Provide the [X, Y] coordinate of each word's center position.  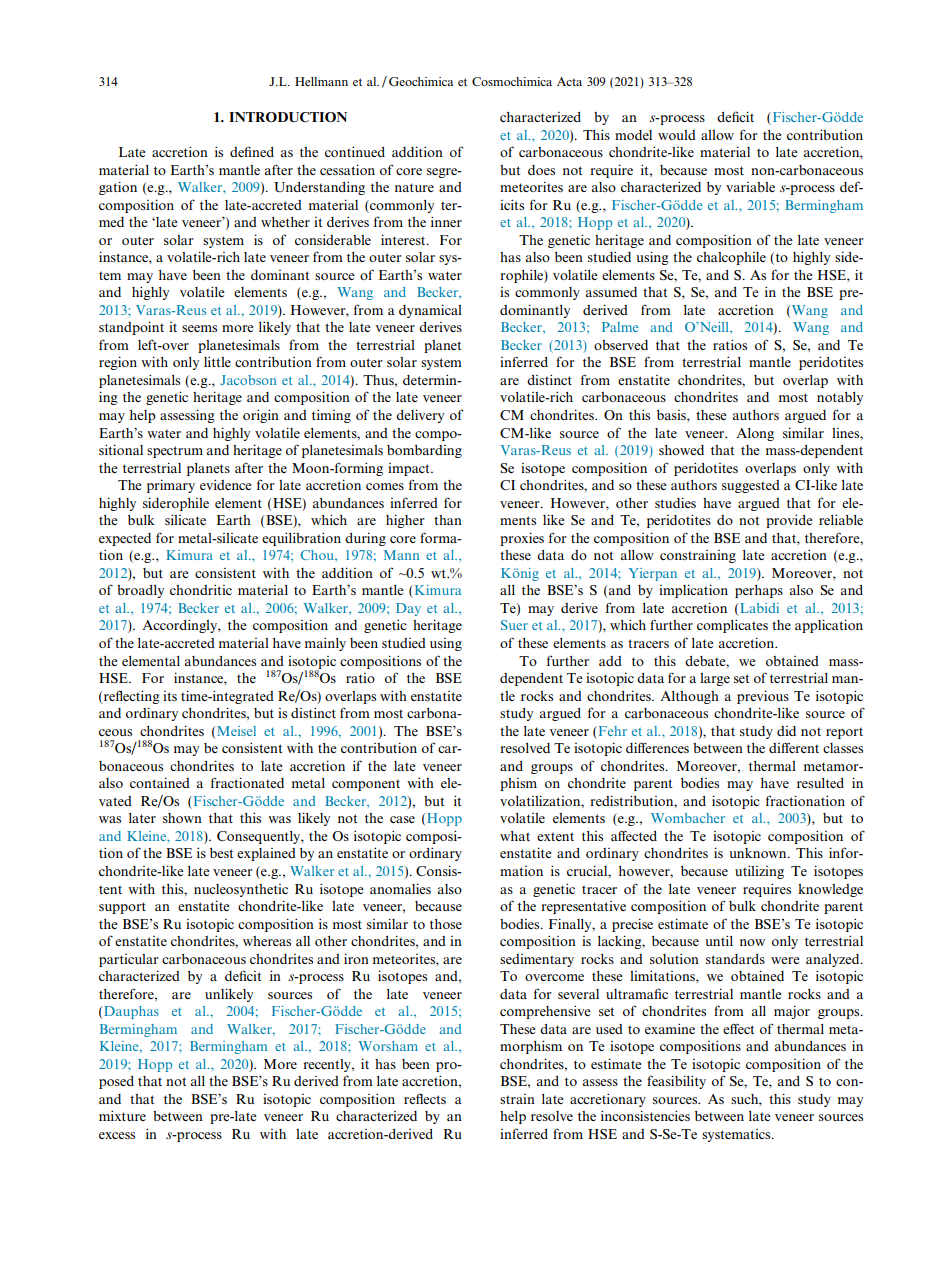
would [677, 135]
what [515, 836]
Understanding [319, 188]
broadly [140, 591]
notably [840, 398]
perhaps [759, 591]
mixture [122, 1115]
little [217, 361]
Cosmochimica [512, 81]
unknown [759, 853]
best [221, 853]
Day [408, 609]
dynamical [430, 311]
